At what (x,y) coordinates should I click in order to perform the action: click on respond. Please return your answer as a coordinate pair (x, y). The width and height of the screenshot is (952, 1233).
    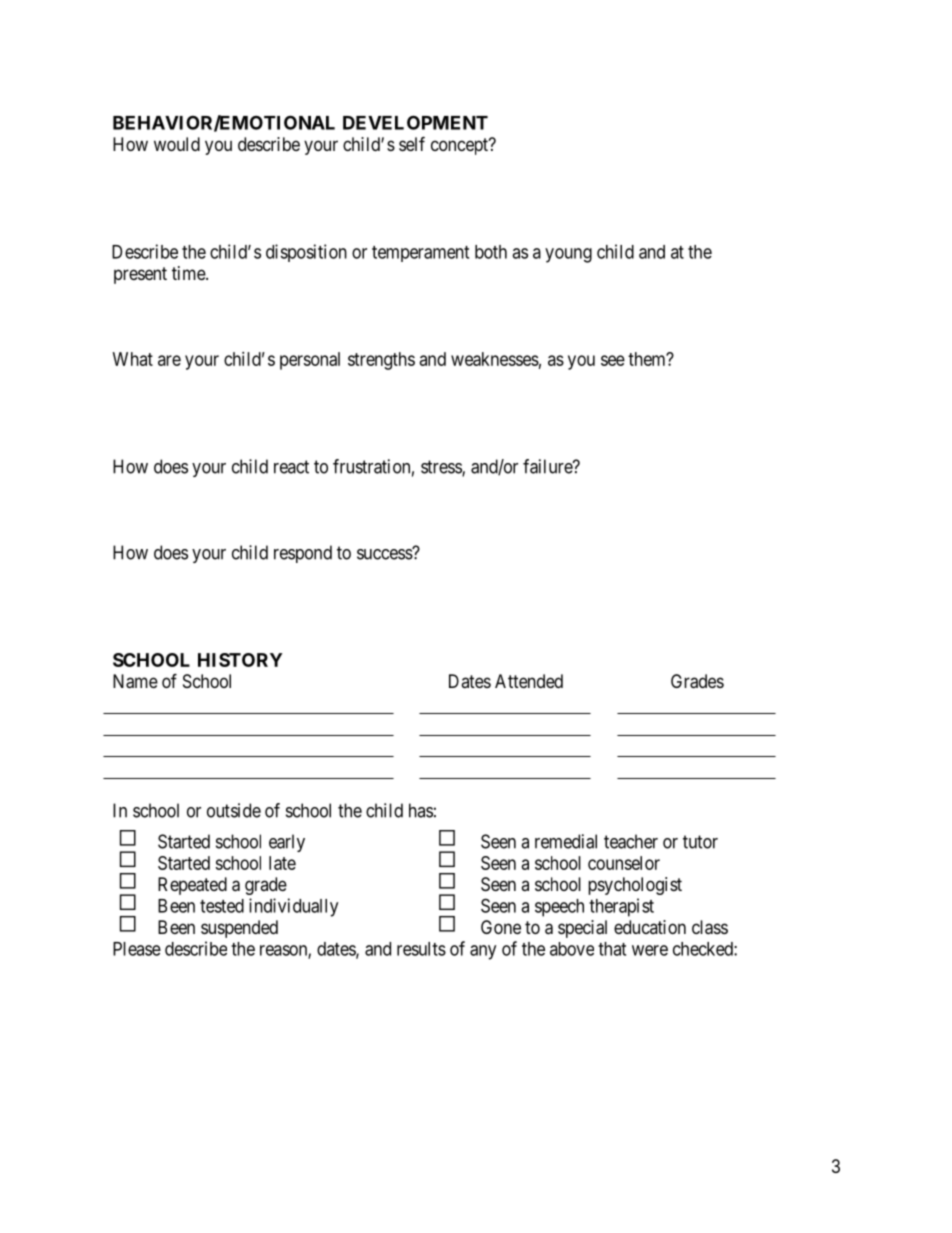
    Looking at the image, I should click on (303, 554).
